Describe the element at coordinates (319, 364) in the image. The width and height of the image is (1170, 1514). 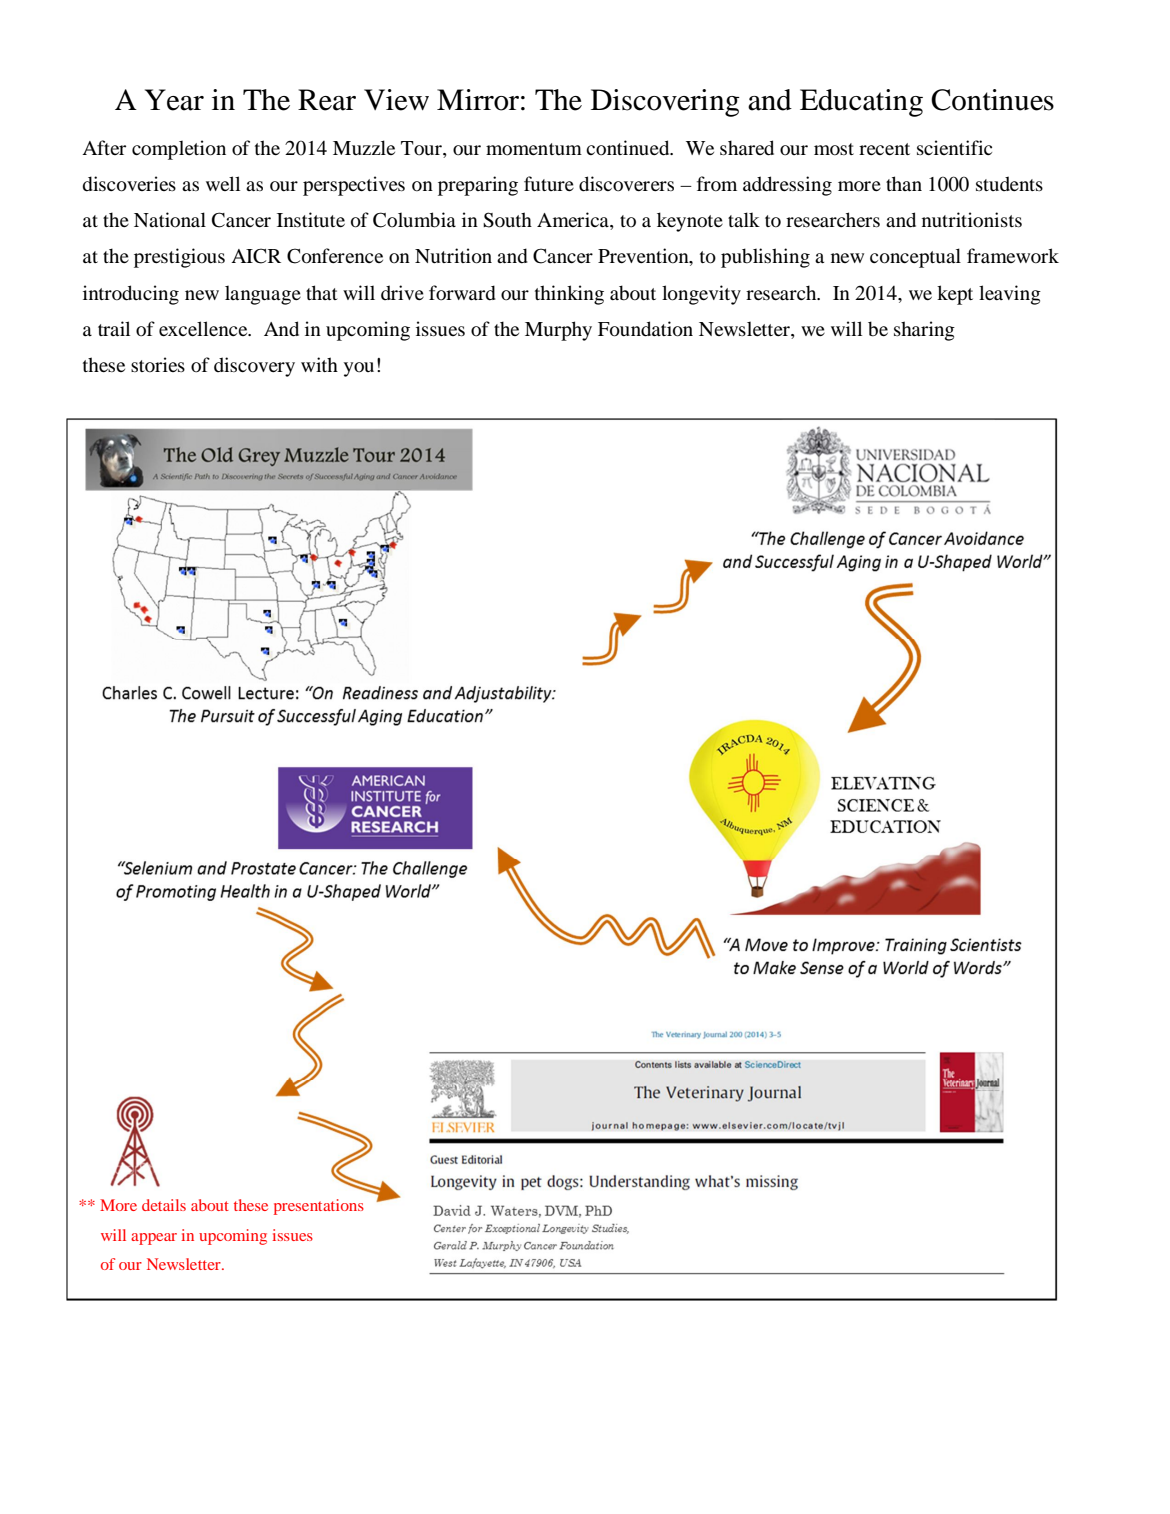
I see `with` at that location.
